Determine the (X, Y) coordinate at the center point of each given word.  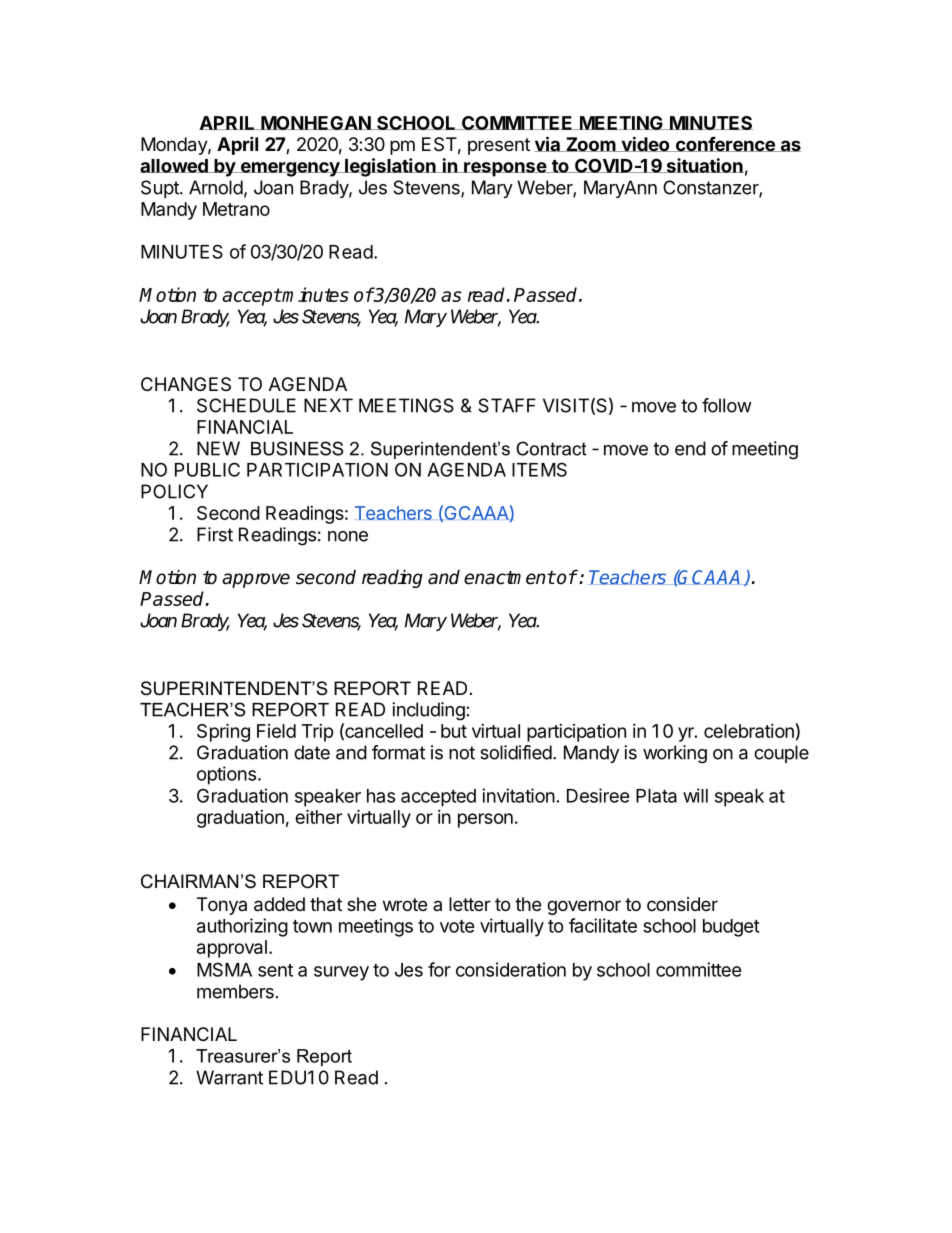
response (505, 169)
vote (457, 926)
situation (704, 165)
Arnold (216, 187)
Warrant (229, 1077)
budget (731, 928)
